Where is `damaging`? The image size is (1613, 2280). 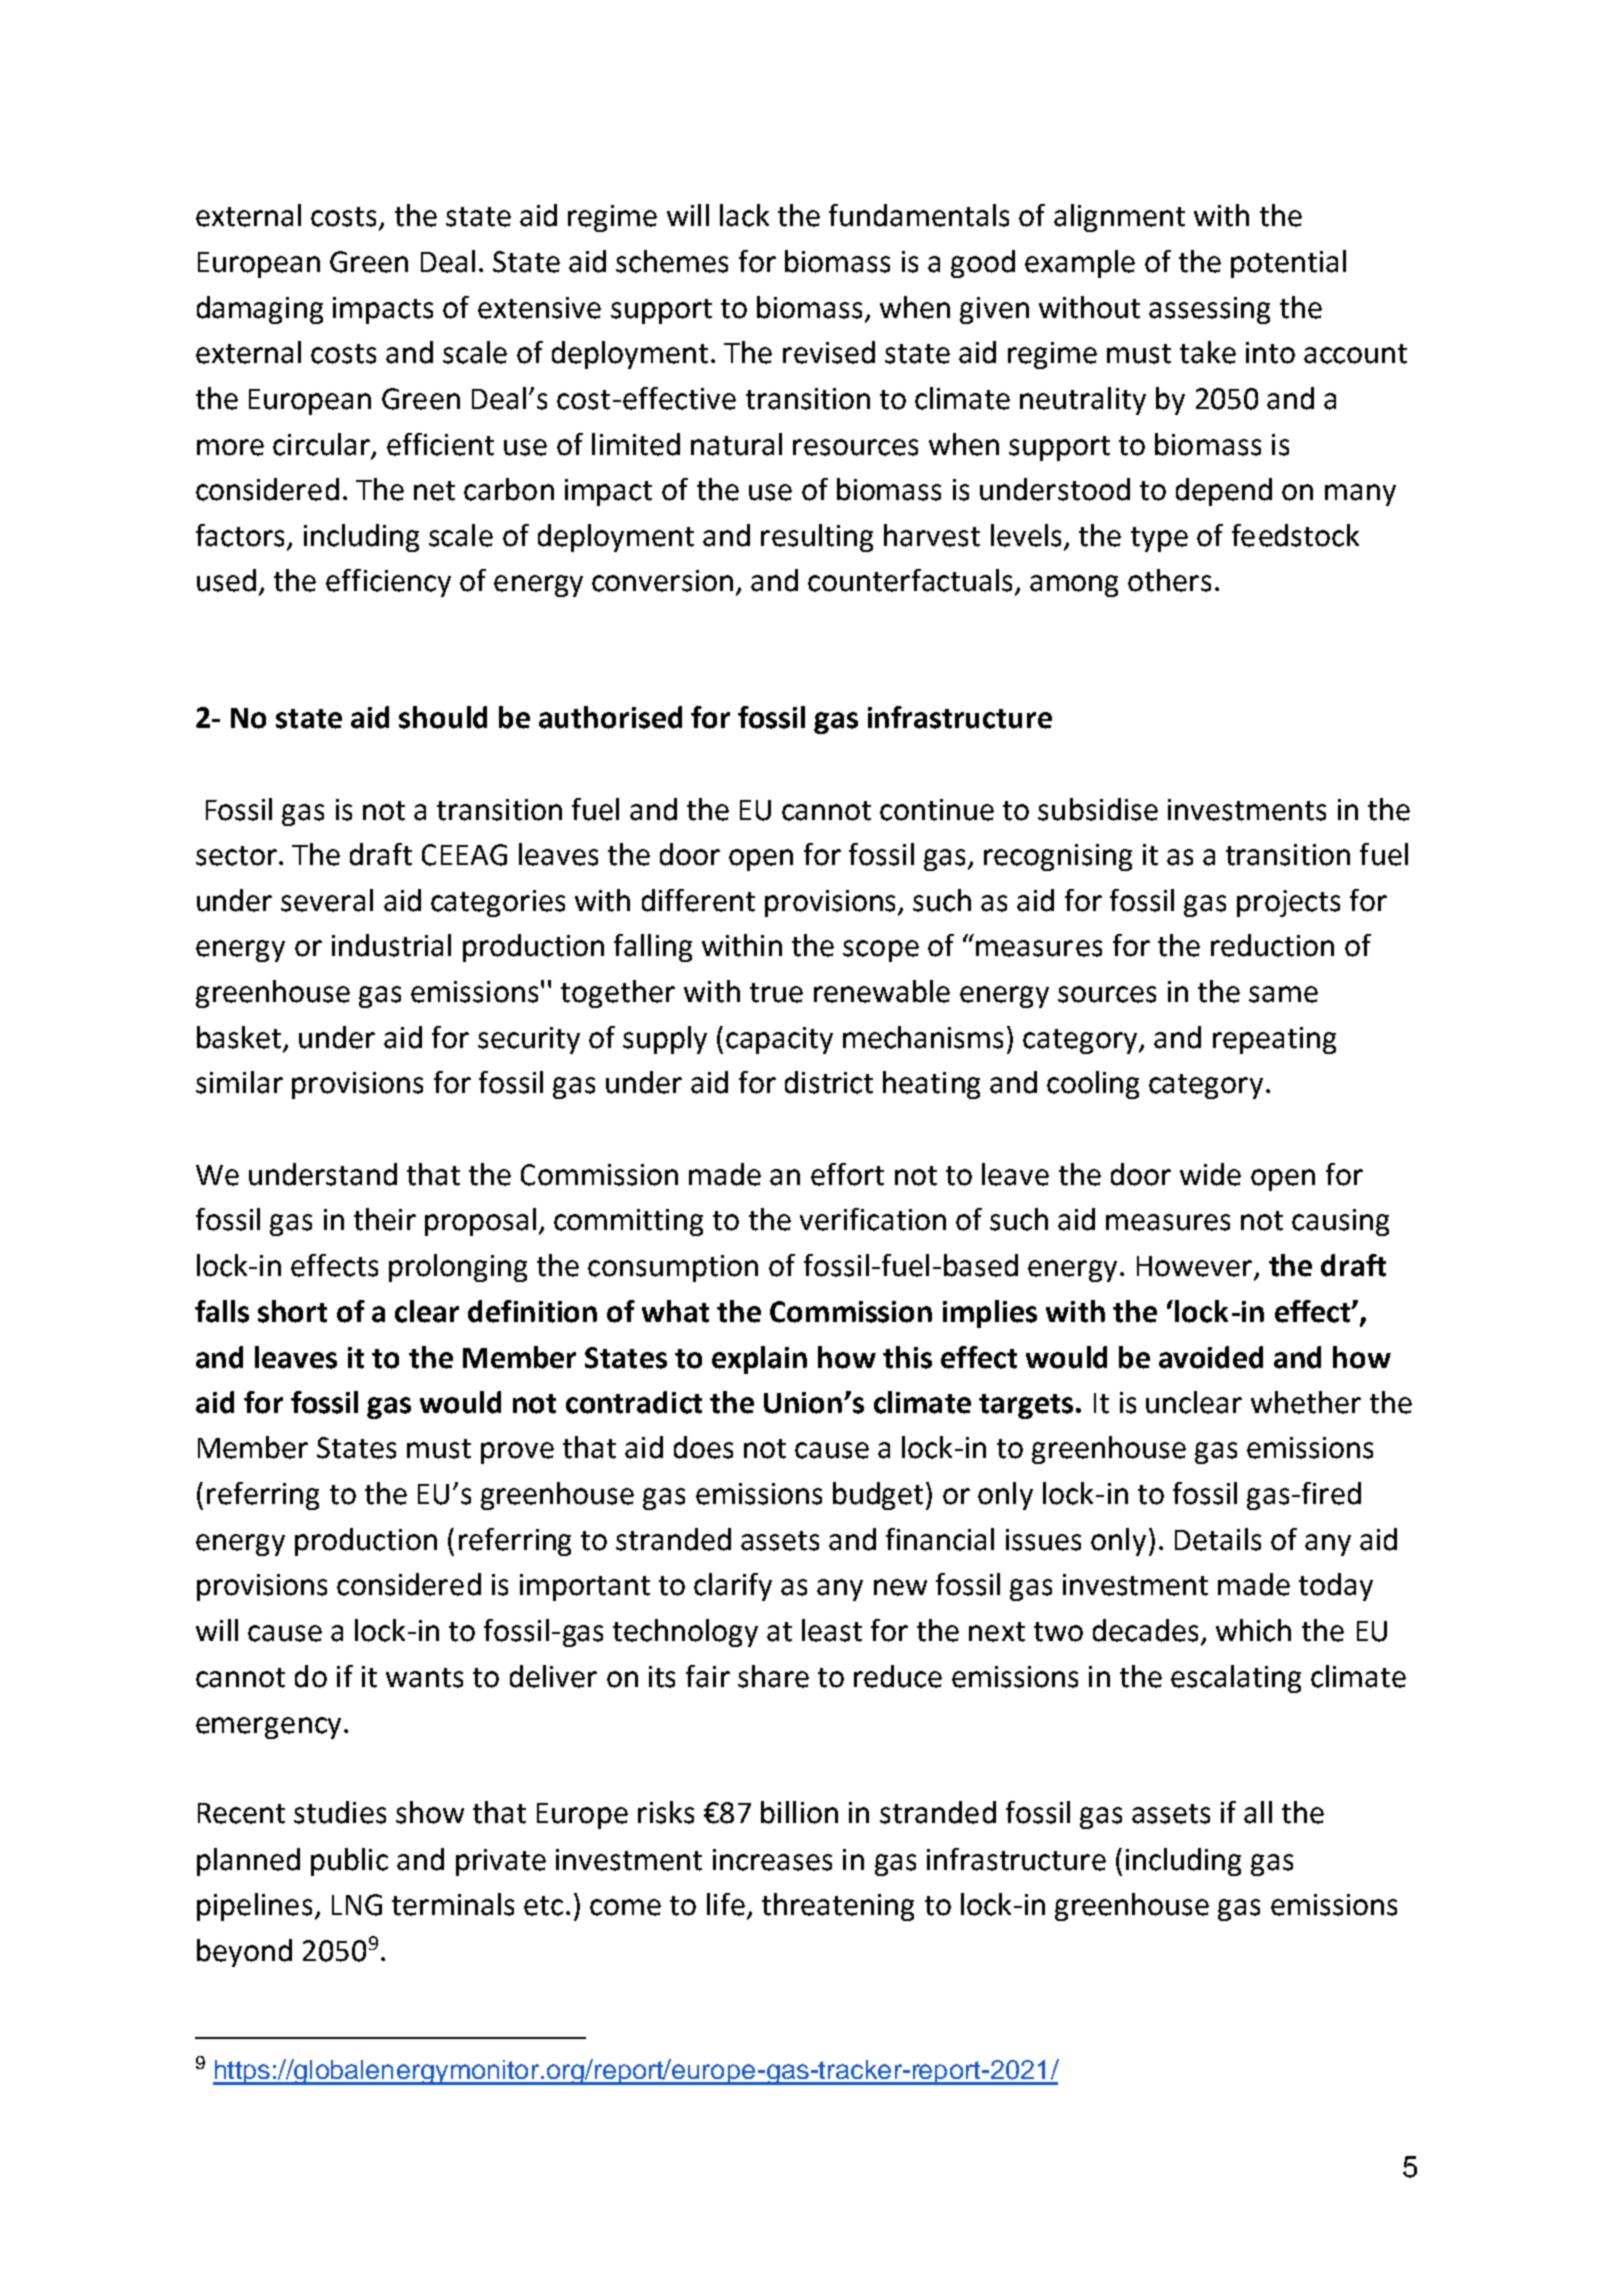 damaging is located at coordinates (260, 310).
